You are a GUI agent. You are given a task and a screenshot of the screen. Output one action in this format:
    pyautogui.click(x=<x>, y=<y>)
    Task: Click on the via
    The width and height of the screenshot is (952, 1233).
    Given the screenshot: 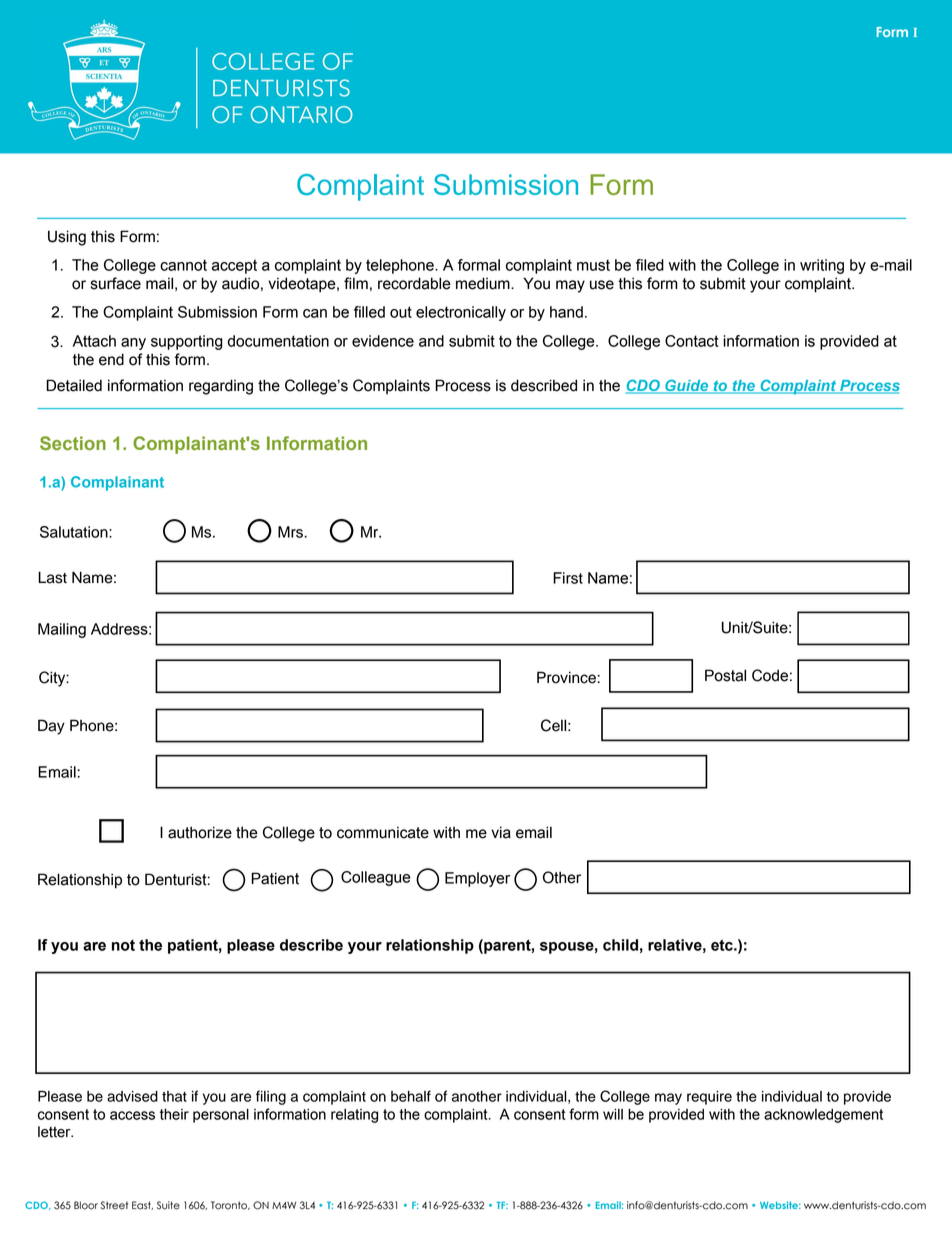 What is the action you would take?
    pyautogui.click(x=501, y=832)
